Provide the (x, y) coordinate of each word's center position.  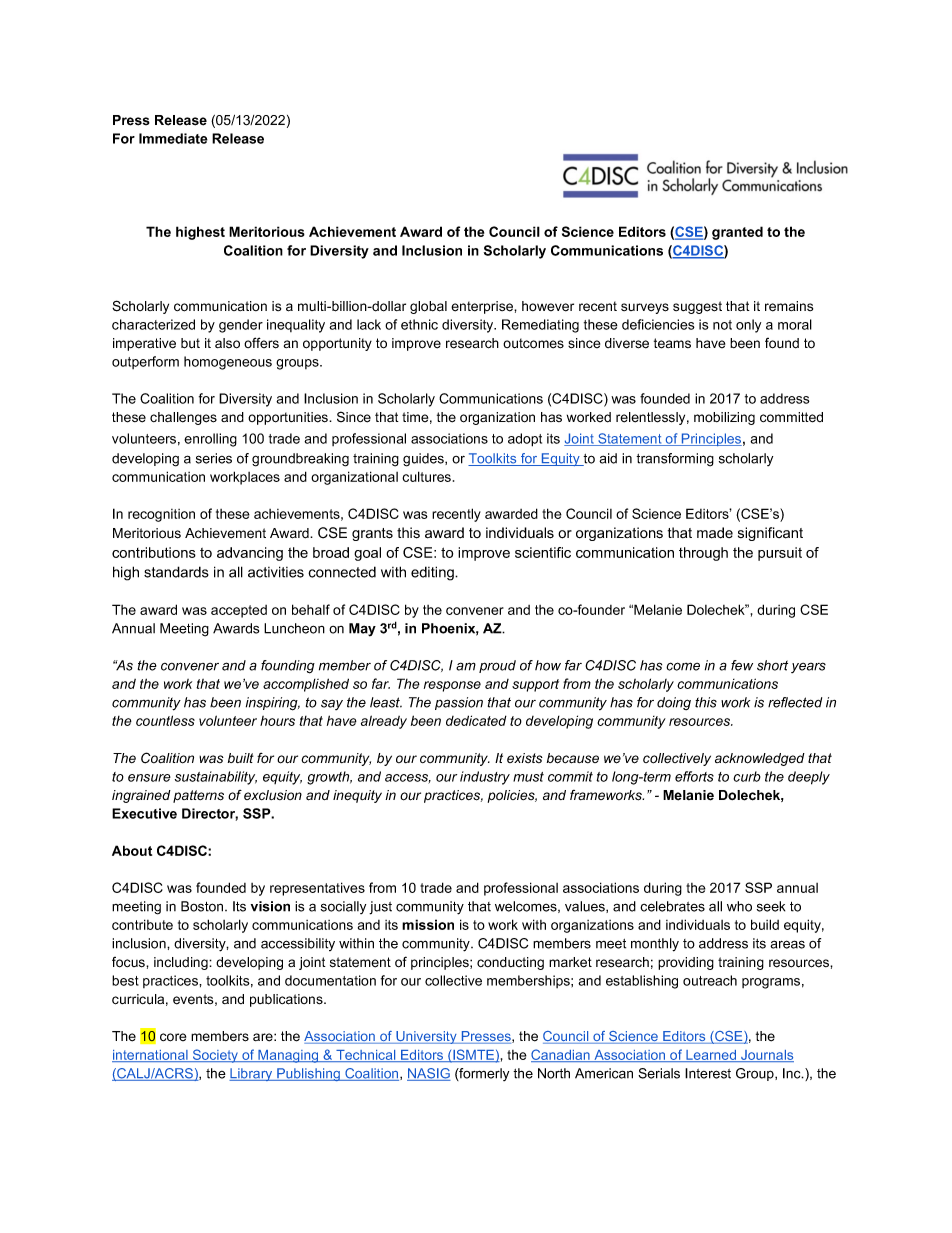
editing (433, 573)
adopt (525, 440)
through (703, 554)
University (426, 1037)
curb (747, 776)
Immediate (173, 138)
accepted (239, 611)
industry (485, 778)
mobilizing (724, 418)
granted (737, 233)
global (428, 307)
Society (215, 1056)
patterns (198, 796)
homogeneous (228, 363)
